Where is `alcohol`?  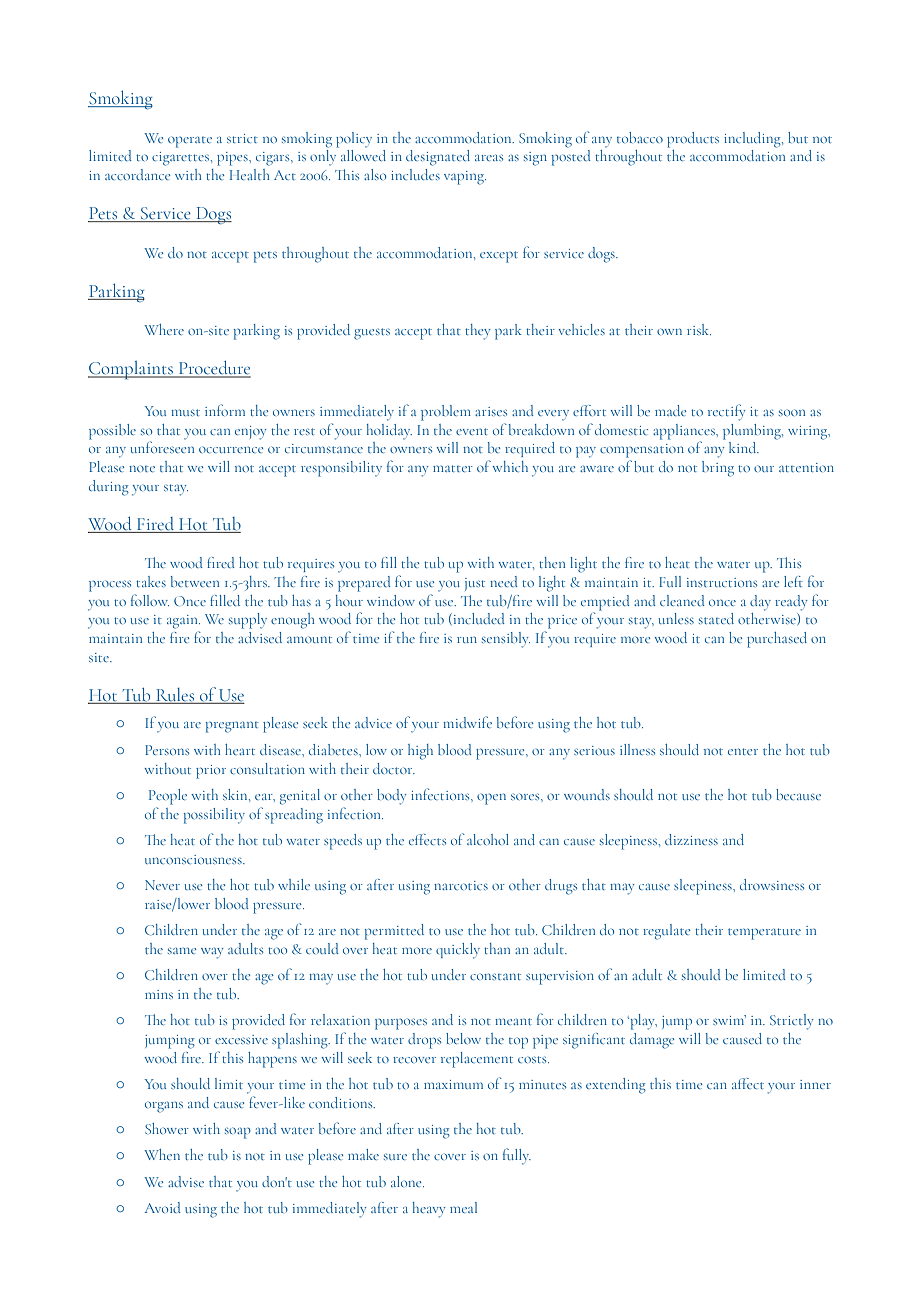
alcohol is located at coordinates (488, 839).
